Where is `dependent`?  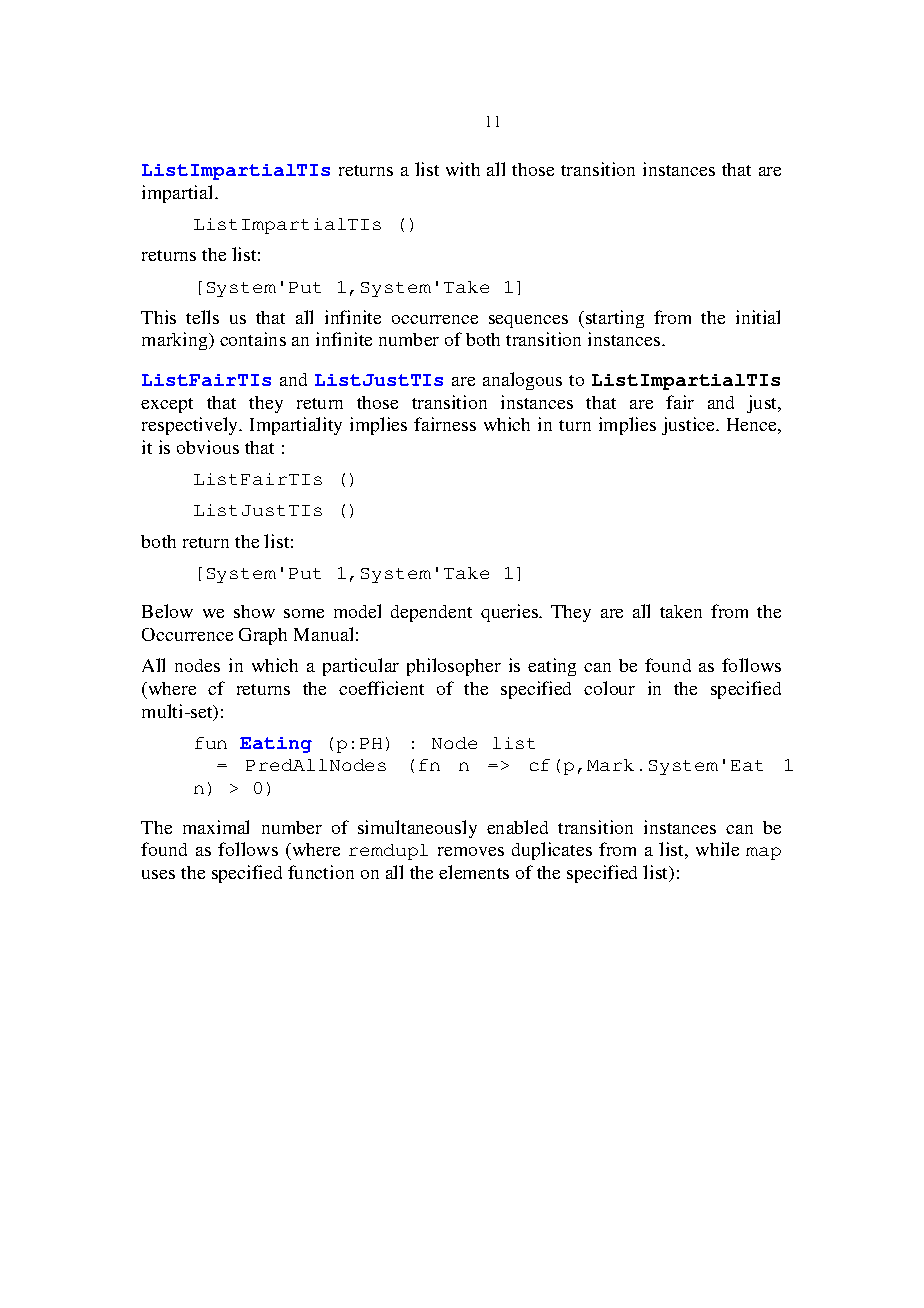
dependent is located at coordinates (431, 613).
